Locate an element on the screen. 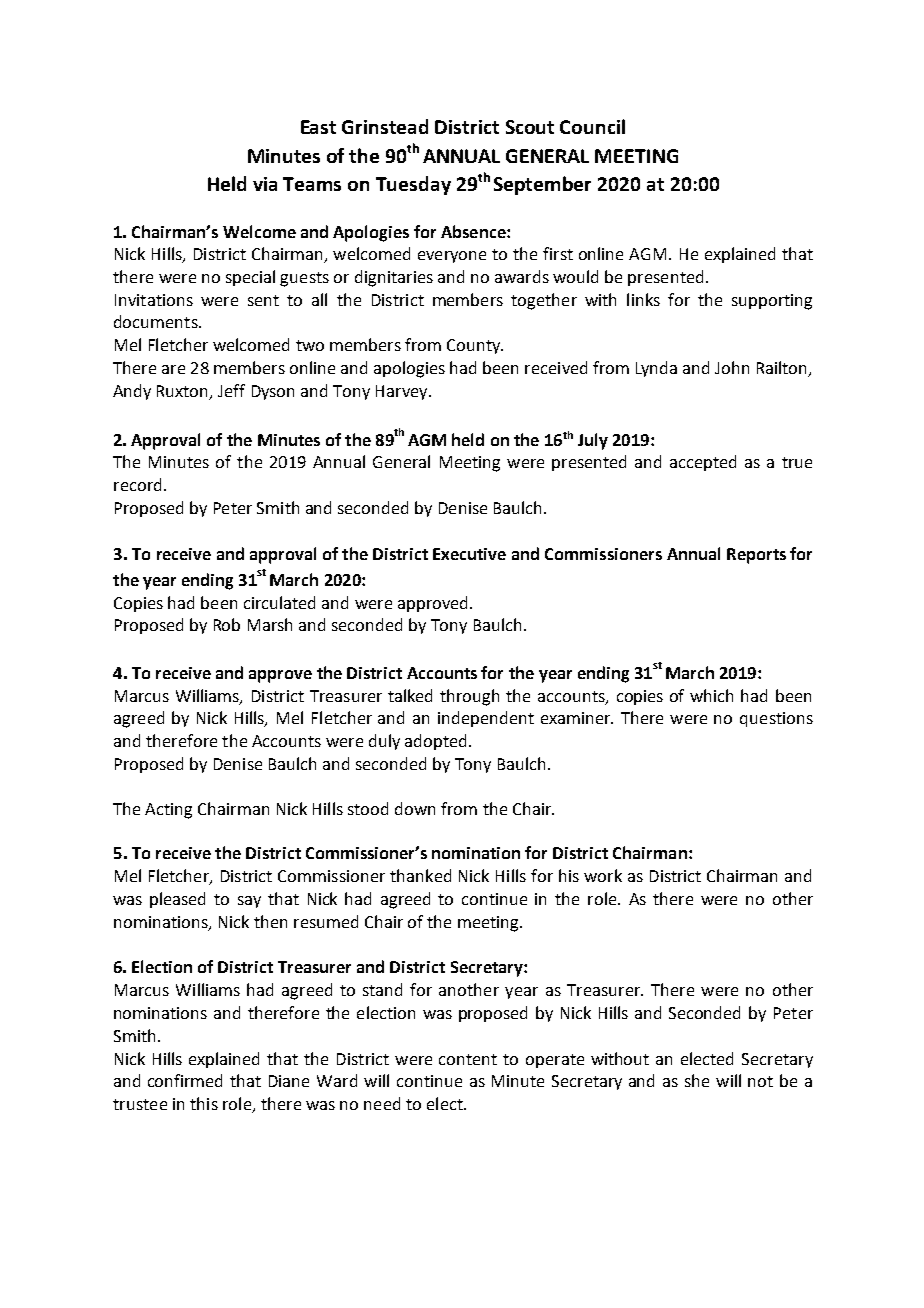  questions is located at coordinates (776, 719).
